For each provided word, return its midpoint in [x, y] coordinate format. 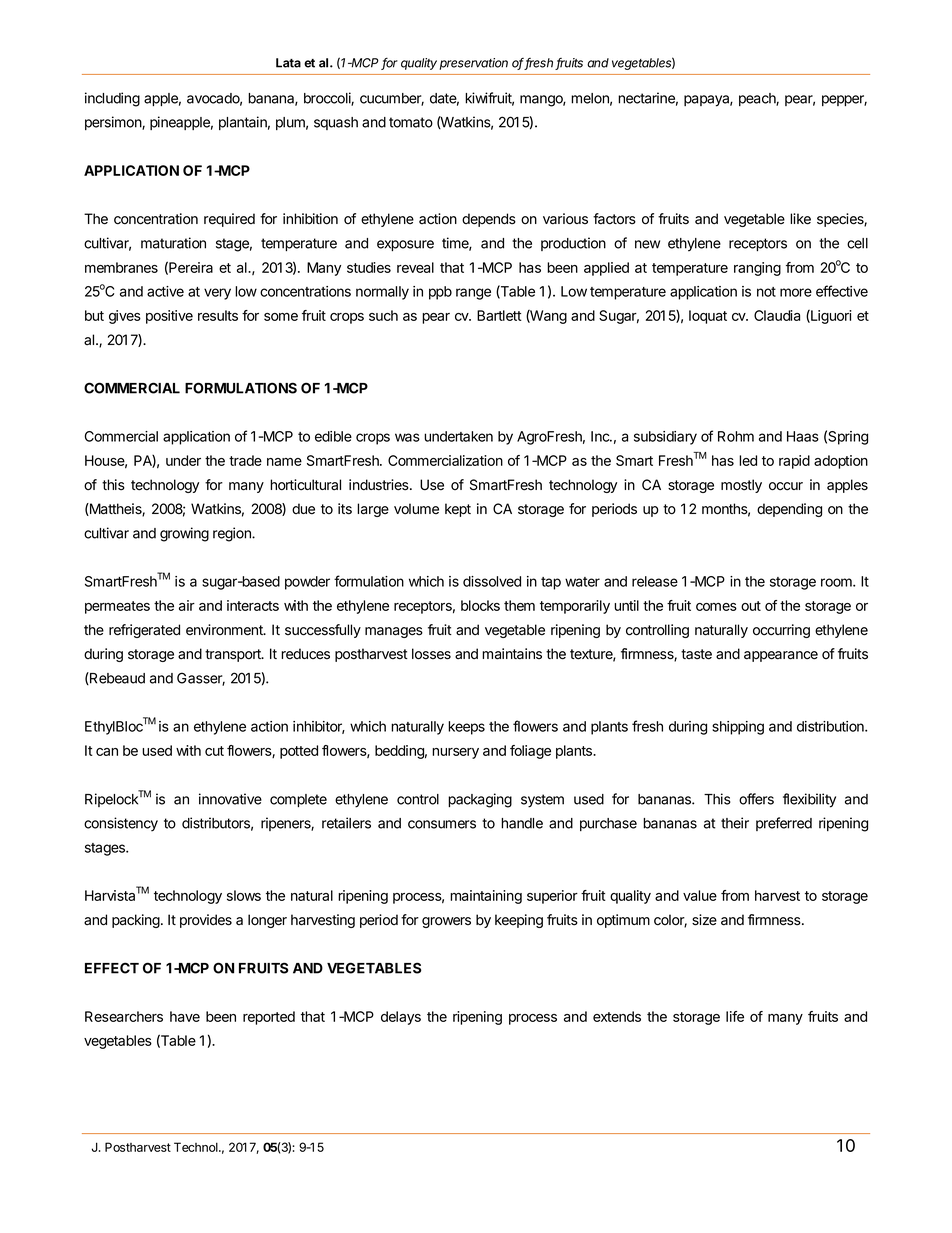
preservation [473, 64]
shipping [738, 728]
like [800, 219]
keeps [466, 728]
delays [401, 1018]
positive [169, 317]
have [185, 1016]
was [407, 437]
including [112, 99]
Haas [803, 436]
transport [234, 655]
